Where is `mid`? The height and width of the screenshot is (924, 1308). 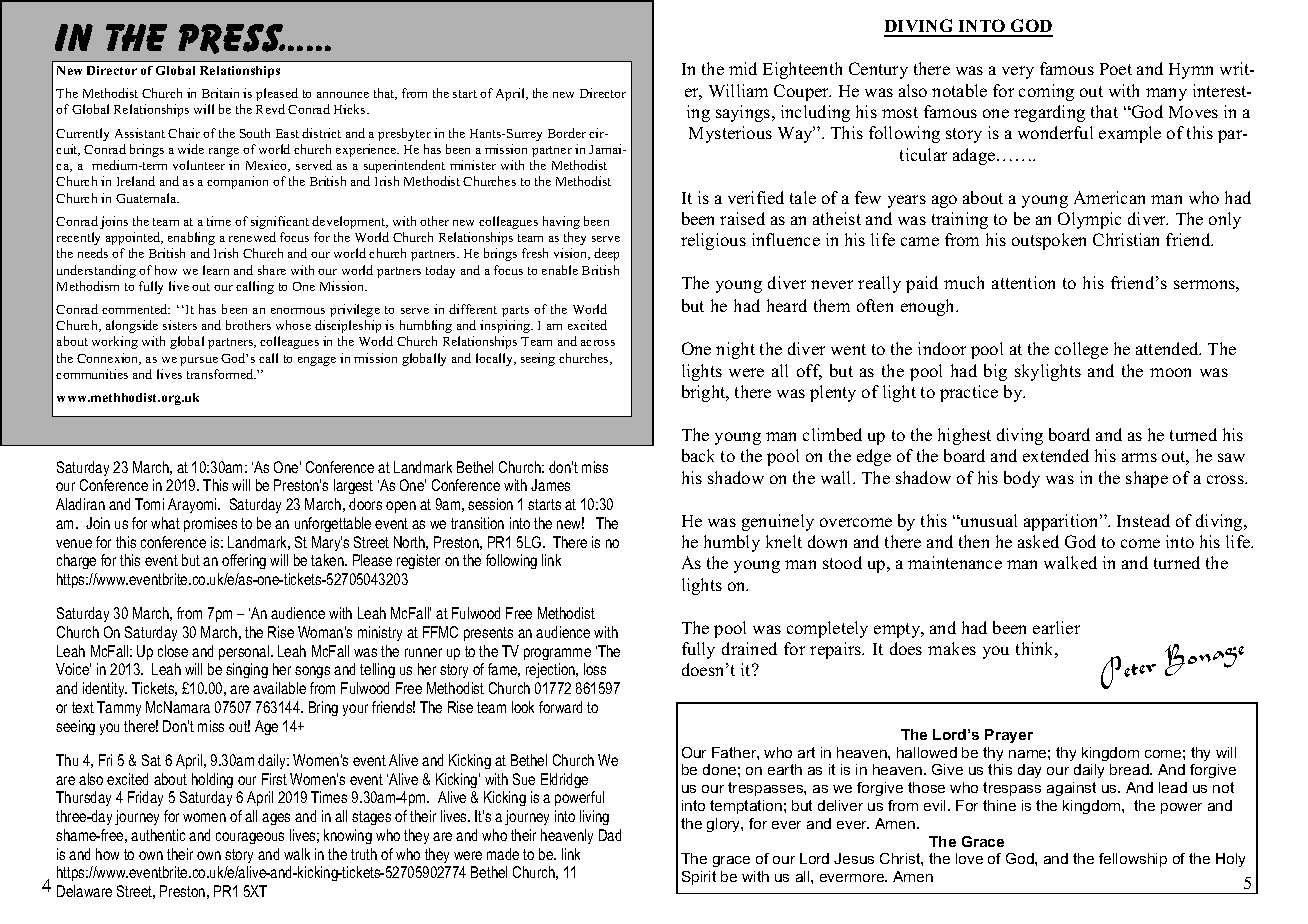 mid is located at coordinates (743, 68).
